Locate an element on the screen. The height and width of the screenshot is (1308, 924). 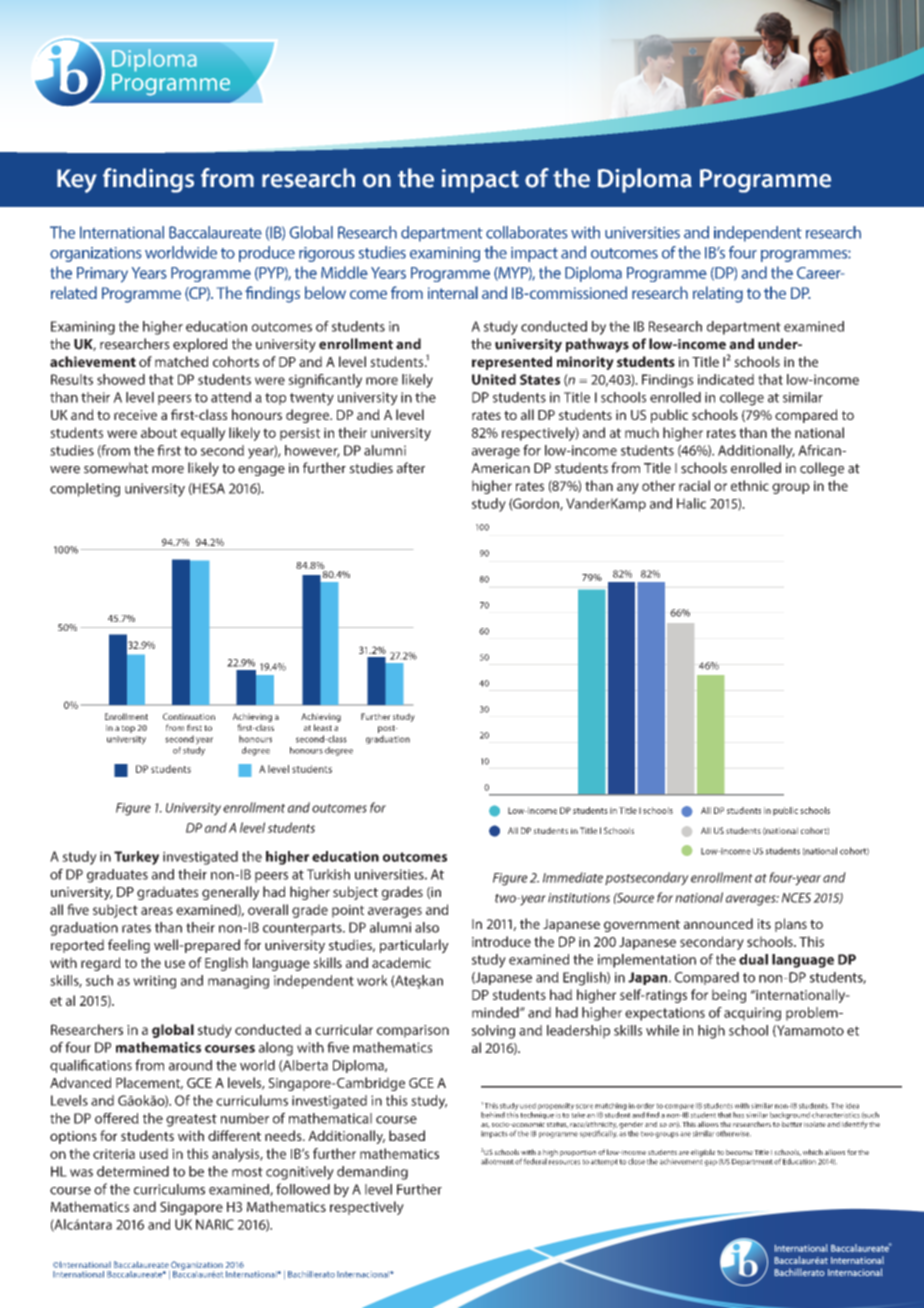
Immediate is located at coordinates (573, 877).
